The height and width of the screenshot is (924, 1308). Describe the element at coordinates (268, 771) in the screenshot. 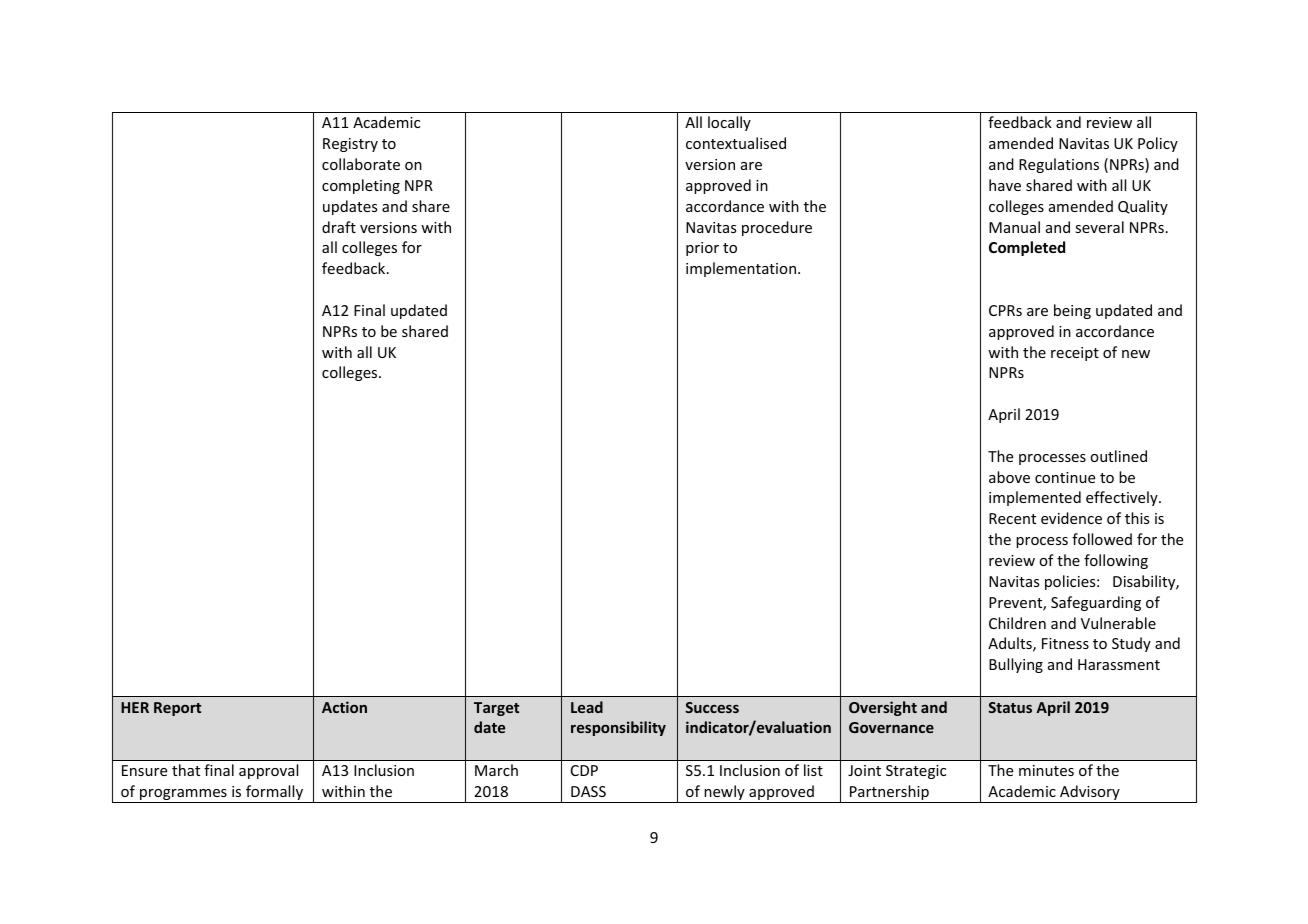

I see `approval` at that location.
